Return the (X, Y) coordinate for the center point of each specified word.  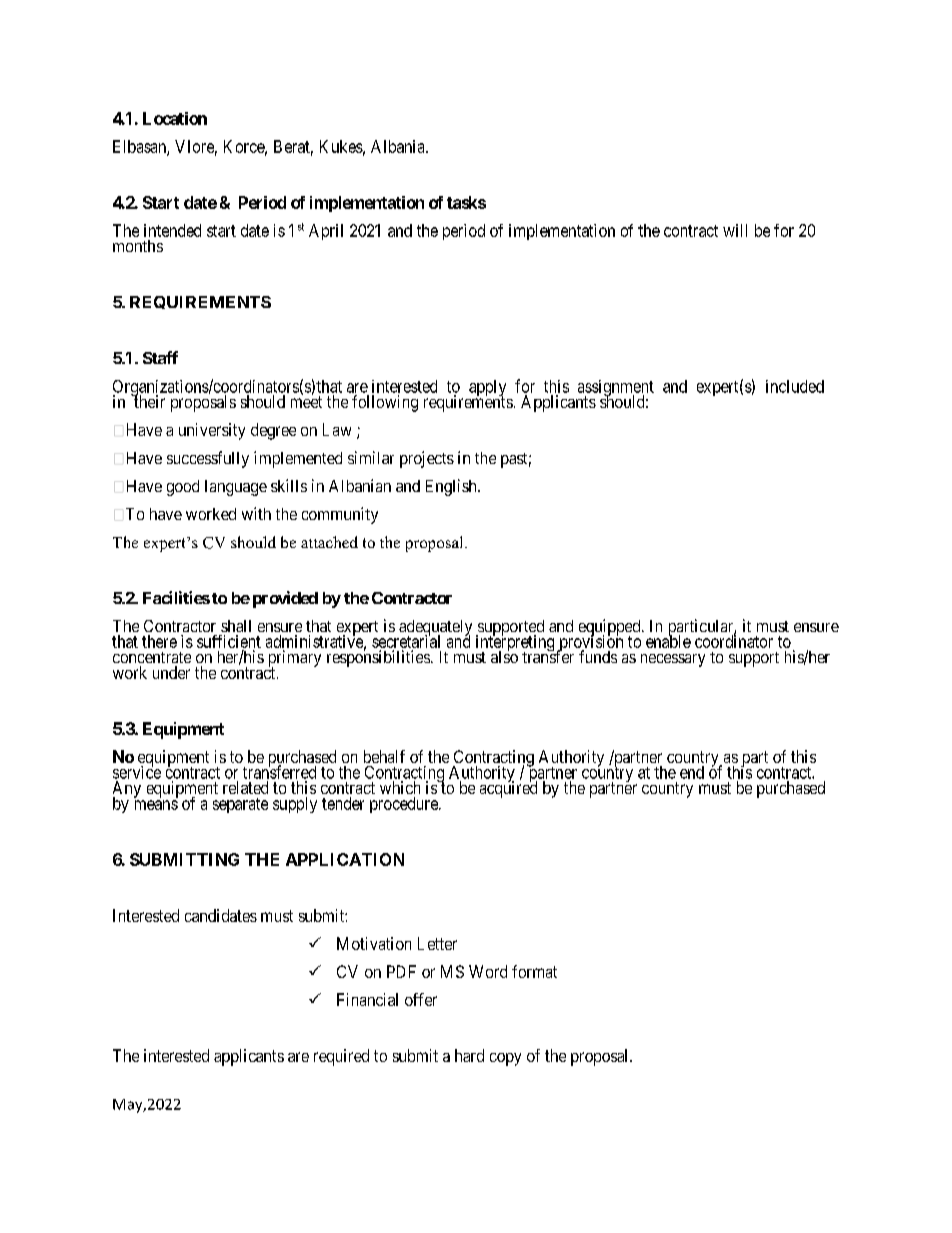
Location (175, 118)
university (212, 431)
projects (427, 459)
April (326, 232)
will (735, 230)
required (341, 1057)
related (245, 787)
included (795, 386)
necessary (673, 660)
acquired (508, 789)
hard (469, 1055)
